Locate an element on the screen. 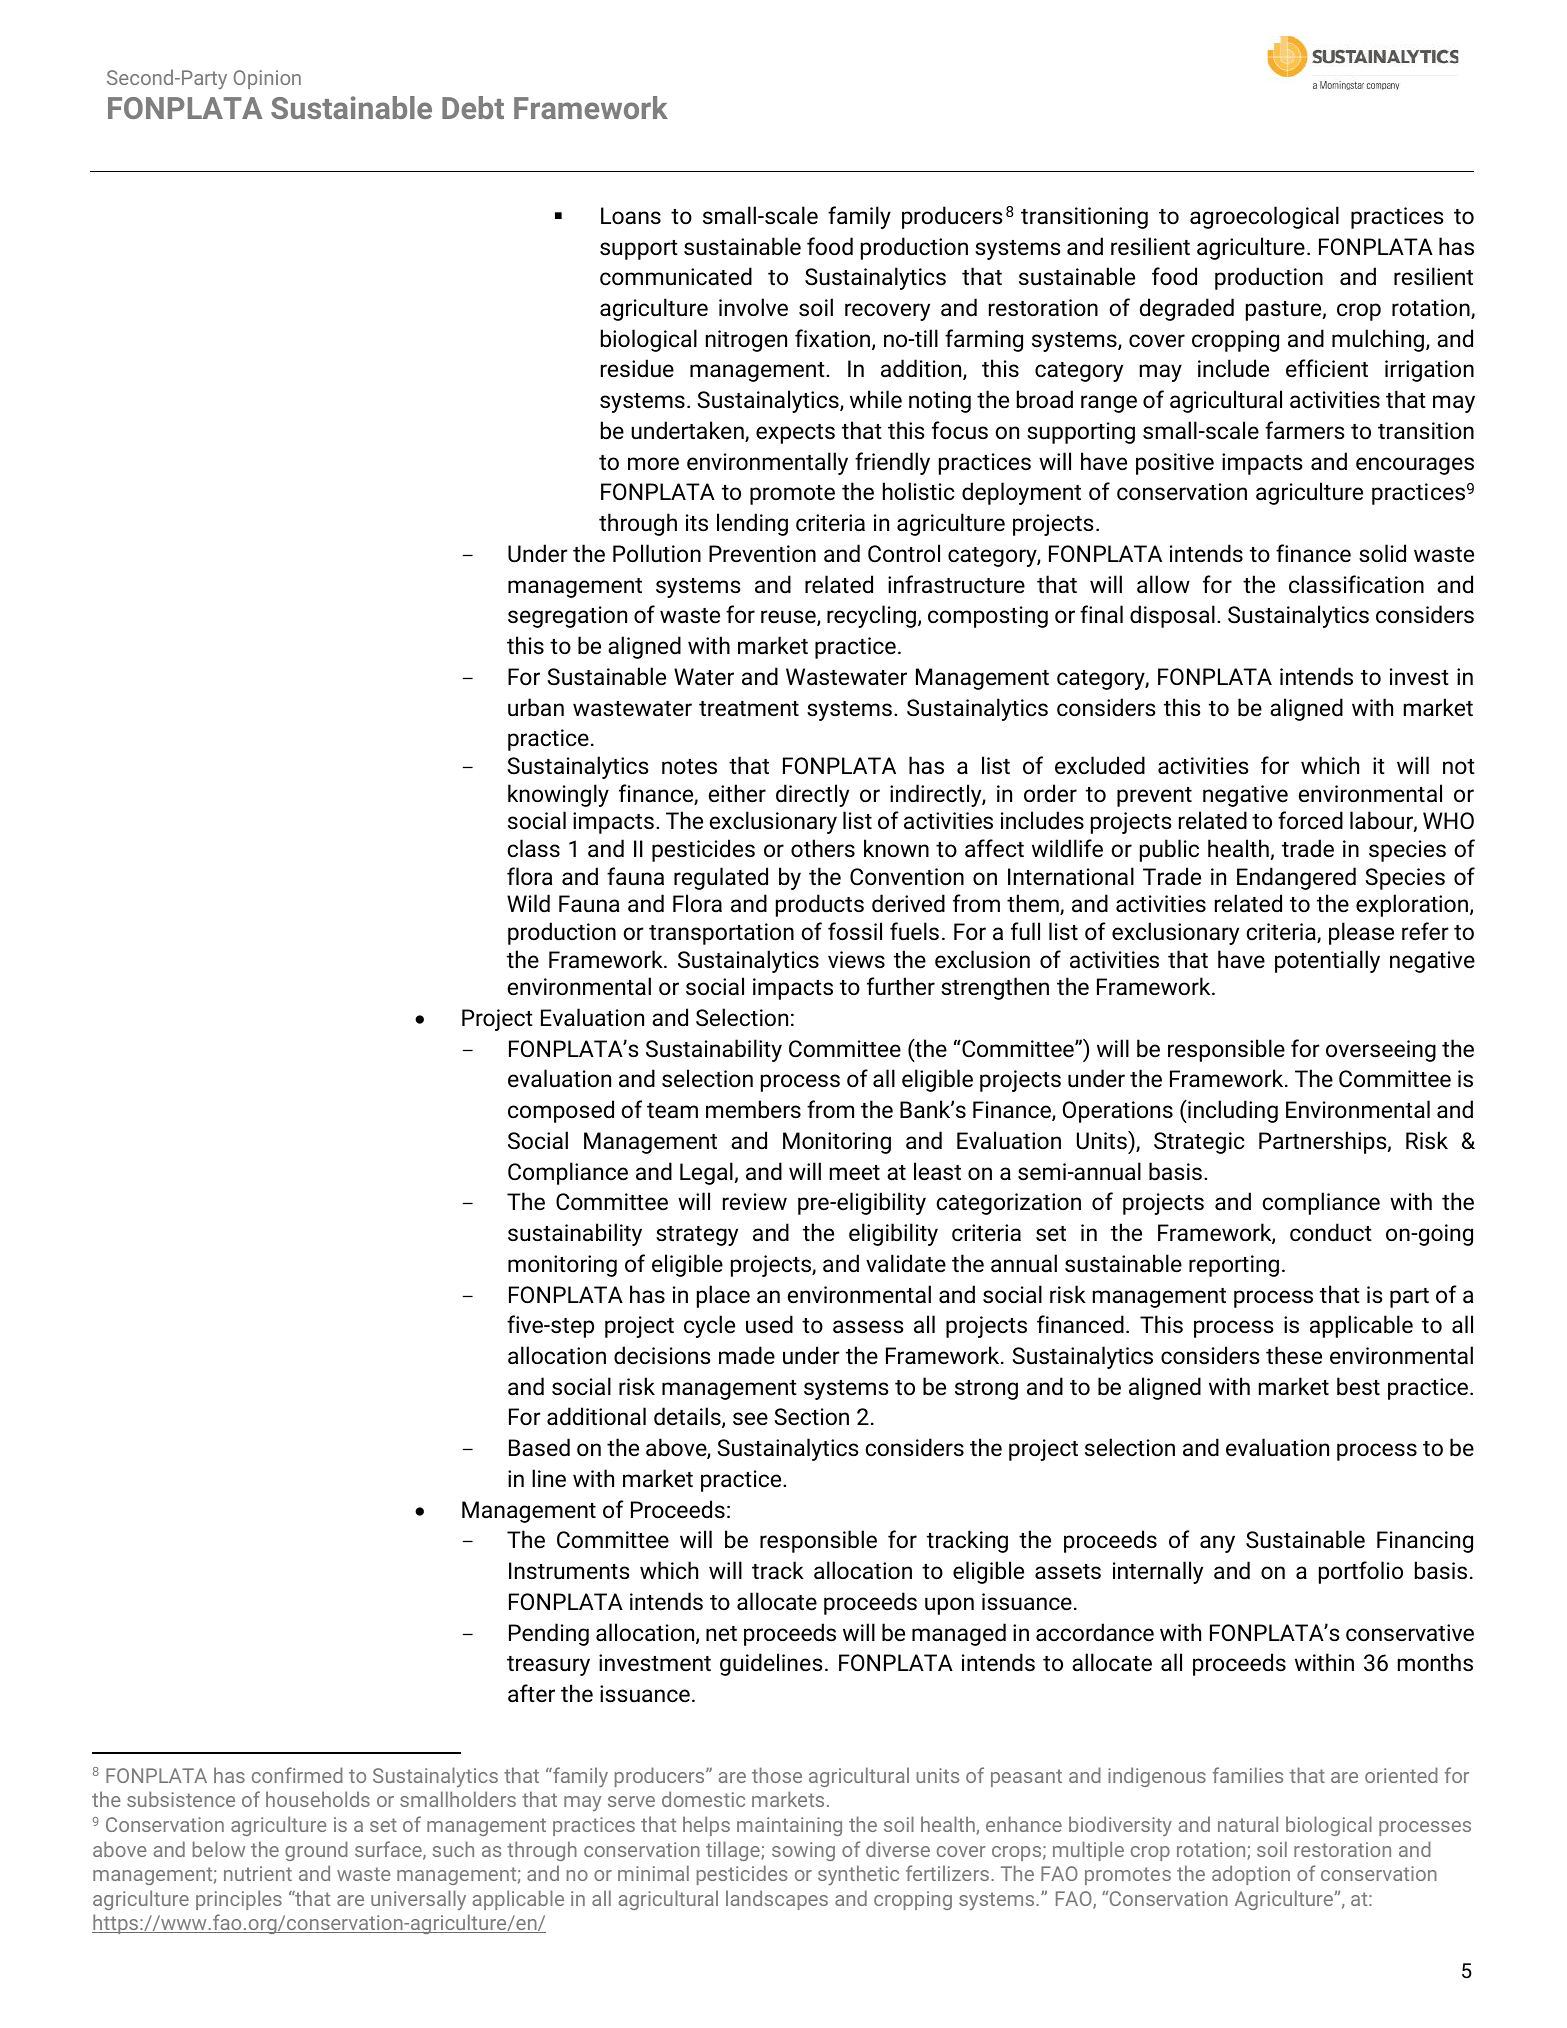 Image resolution: width=1567 pixels, height=2028 pixels. agroecological is located at coordinates (1264, 217).
